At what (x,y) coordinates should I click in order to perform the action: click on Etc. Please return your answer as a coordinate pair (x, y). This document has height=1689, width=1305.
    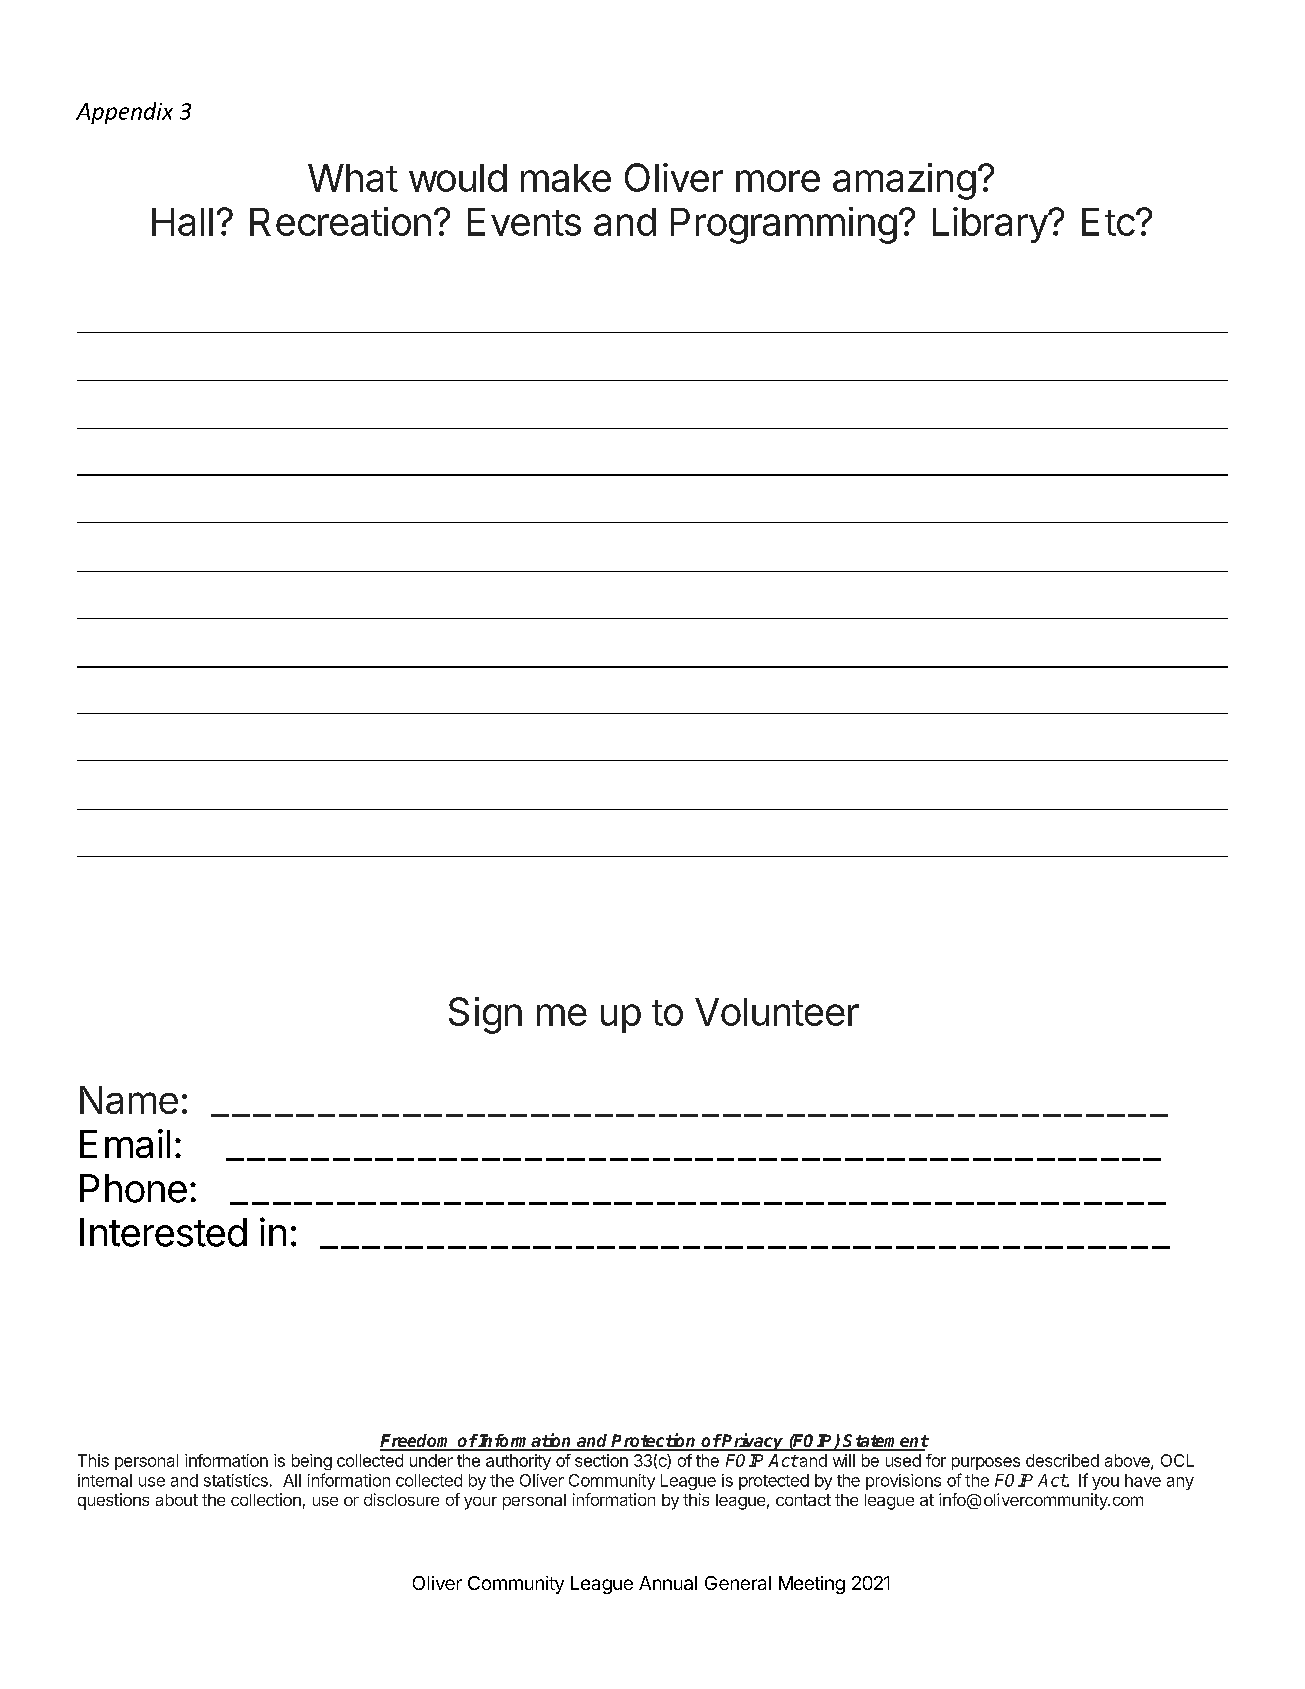
    Looking at the image, I should click on (1108, 222).
